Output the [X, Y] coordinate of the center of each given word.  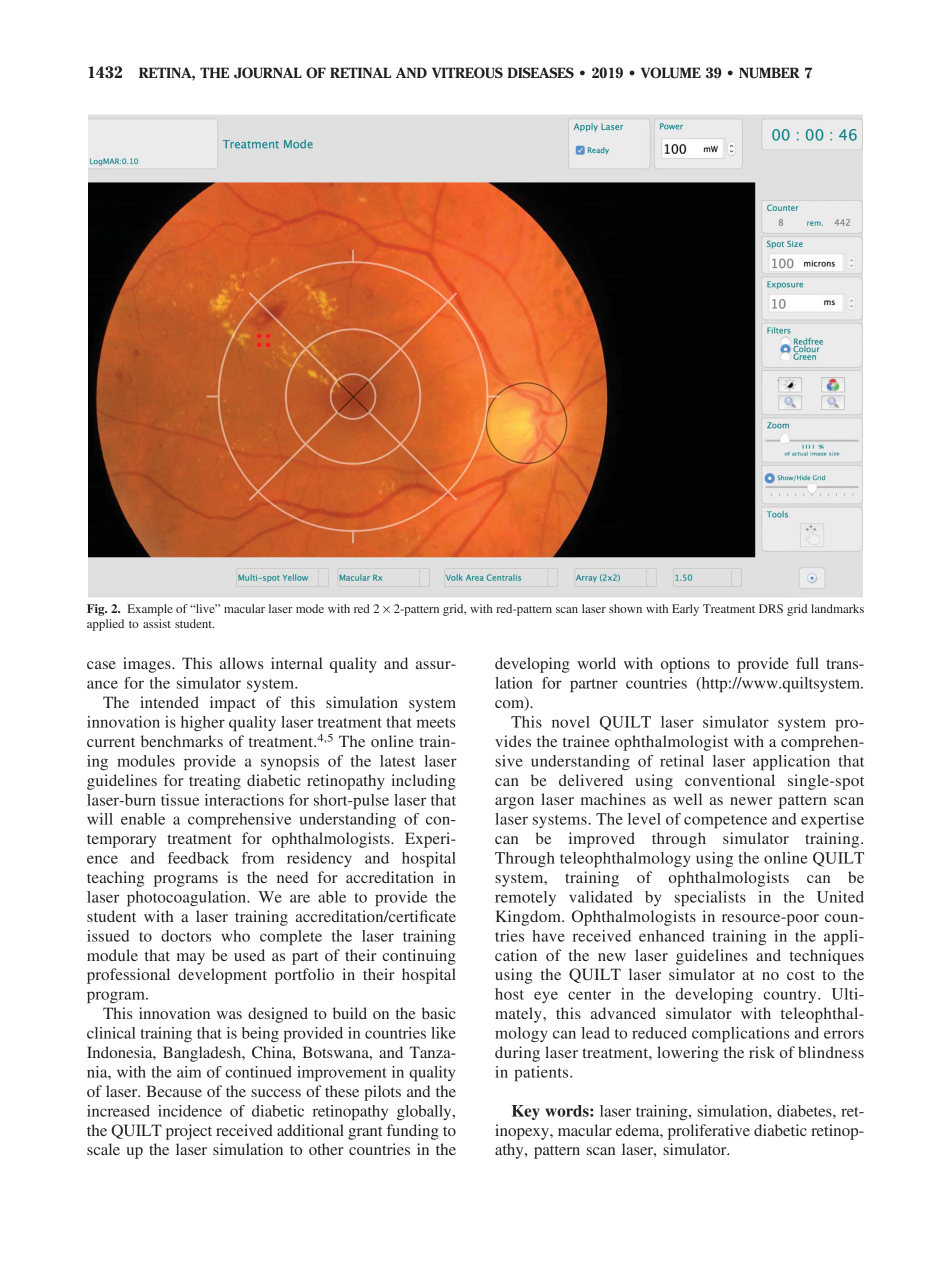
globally [425, 1112]
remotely [525, 898]
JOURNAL [268, 73]
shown [625, 608]
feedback [198, 858]
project [189, 1132]
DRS [771, 608]
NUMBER [769, 73]
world [596, 663]
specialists [710, 898]
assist [157, 623]
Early [685, 610]
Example [150, 610]
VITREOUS [467, 73]
